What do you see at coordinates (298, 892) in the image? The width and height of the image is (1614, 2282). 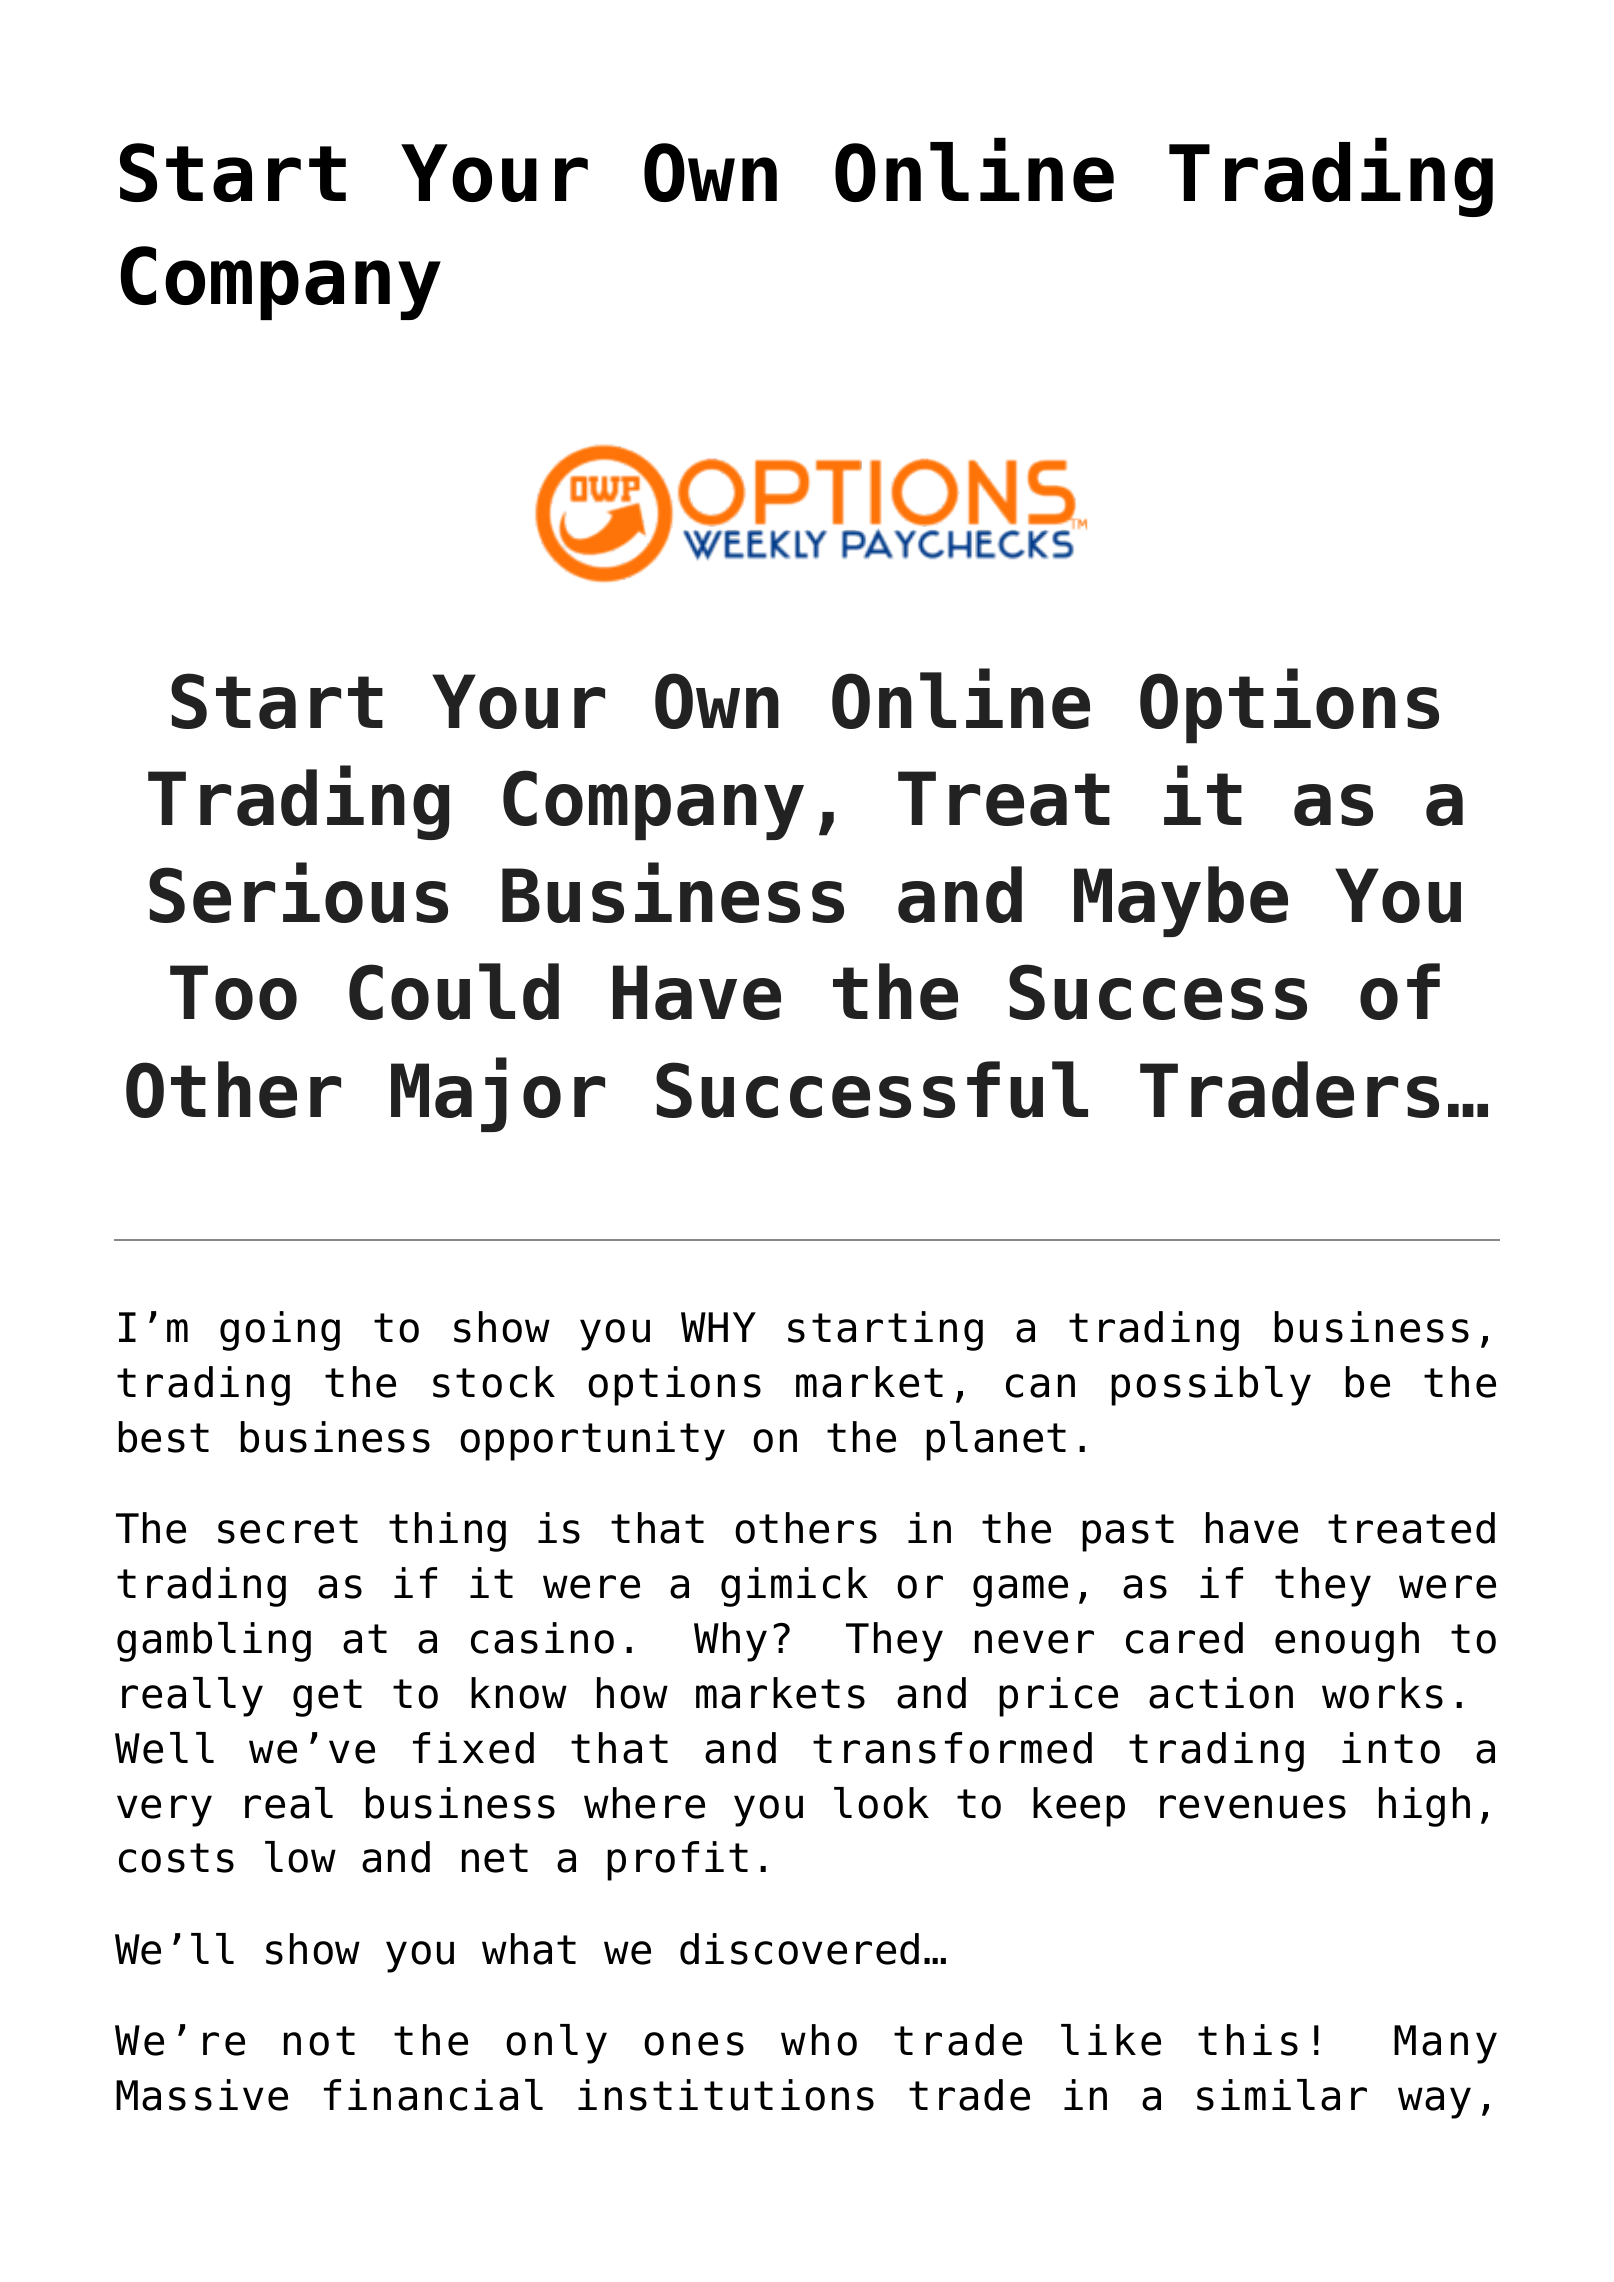 I see `Serious` at bounding box center [298, 892].
